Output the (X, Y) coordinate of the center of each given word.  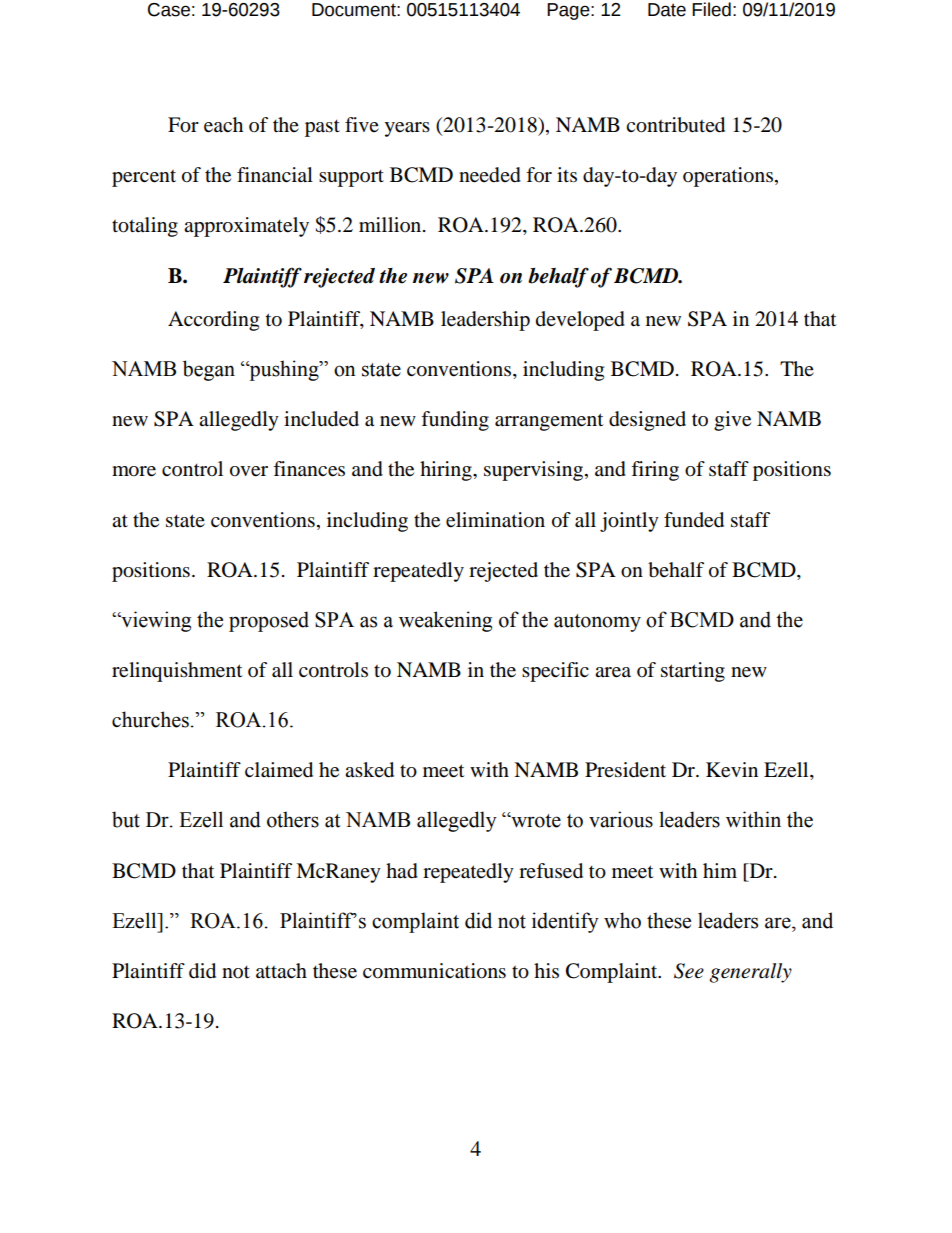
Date (667, 10)
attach (281, 970)
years (407, 129)
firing (655, 471)
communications (434, 971)
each (223, 125)
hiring (447, 471)
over (249, 471)
